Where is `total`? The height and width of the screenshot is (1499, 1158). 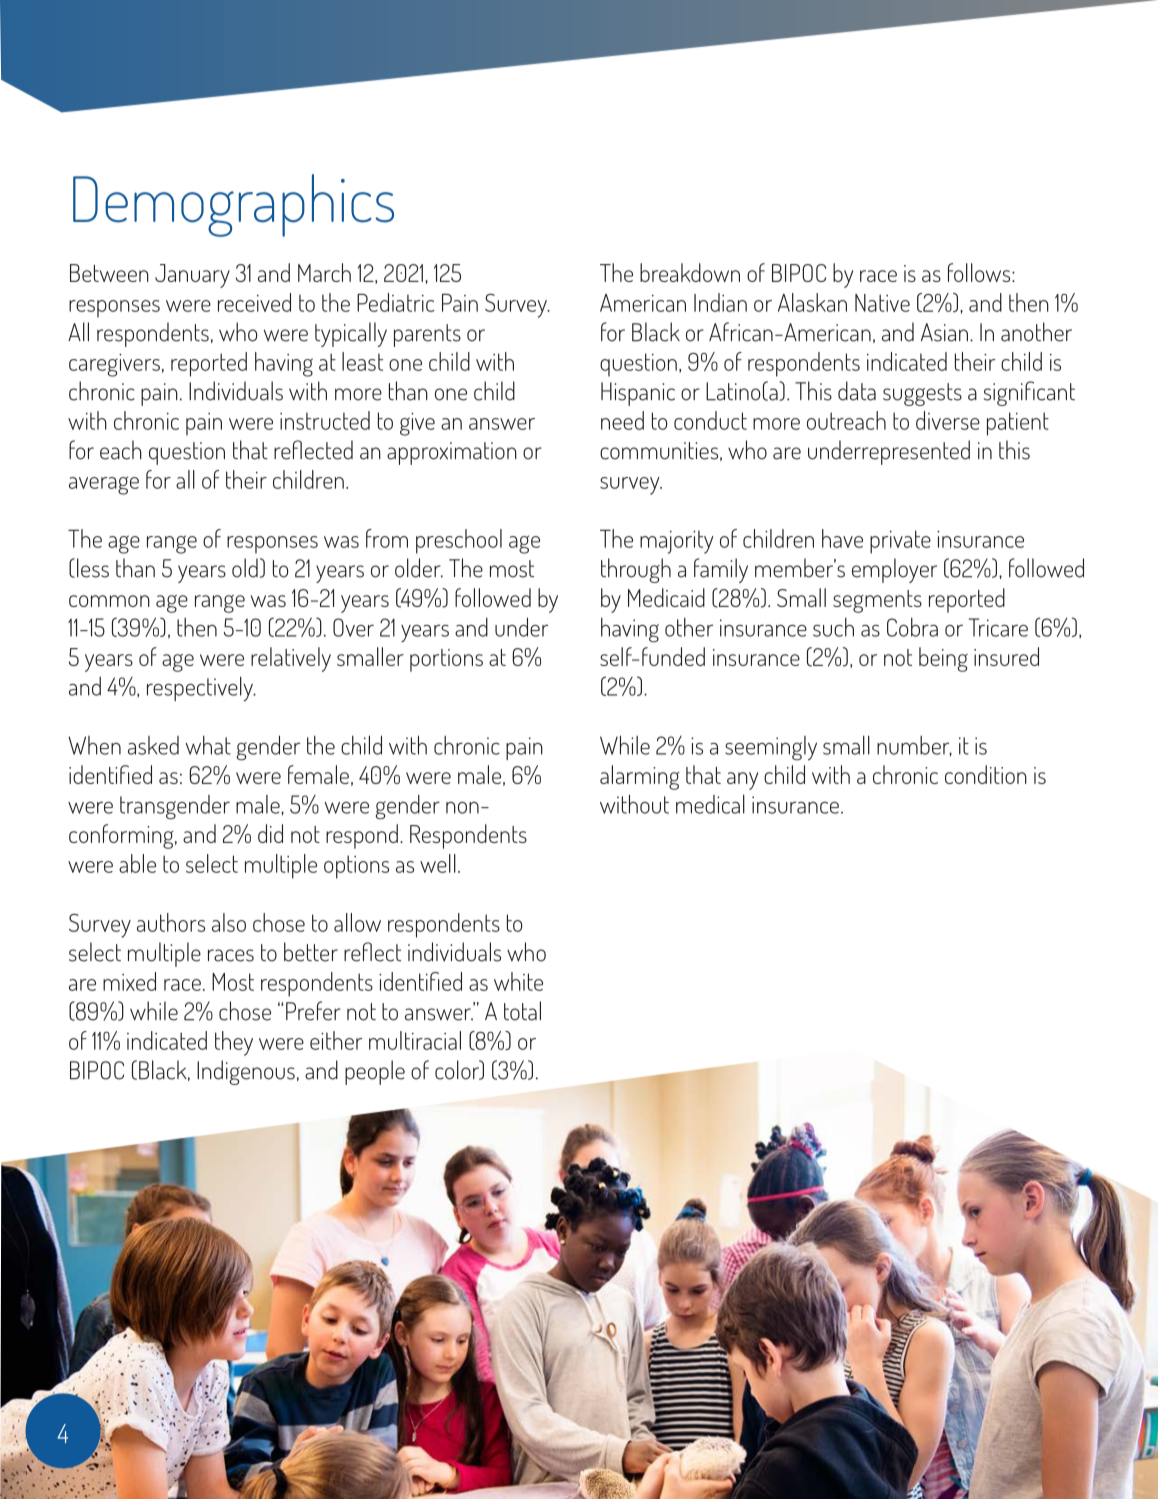 total is located at coordinates (522, 1011).
